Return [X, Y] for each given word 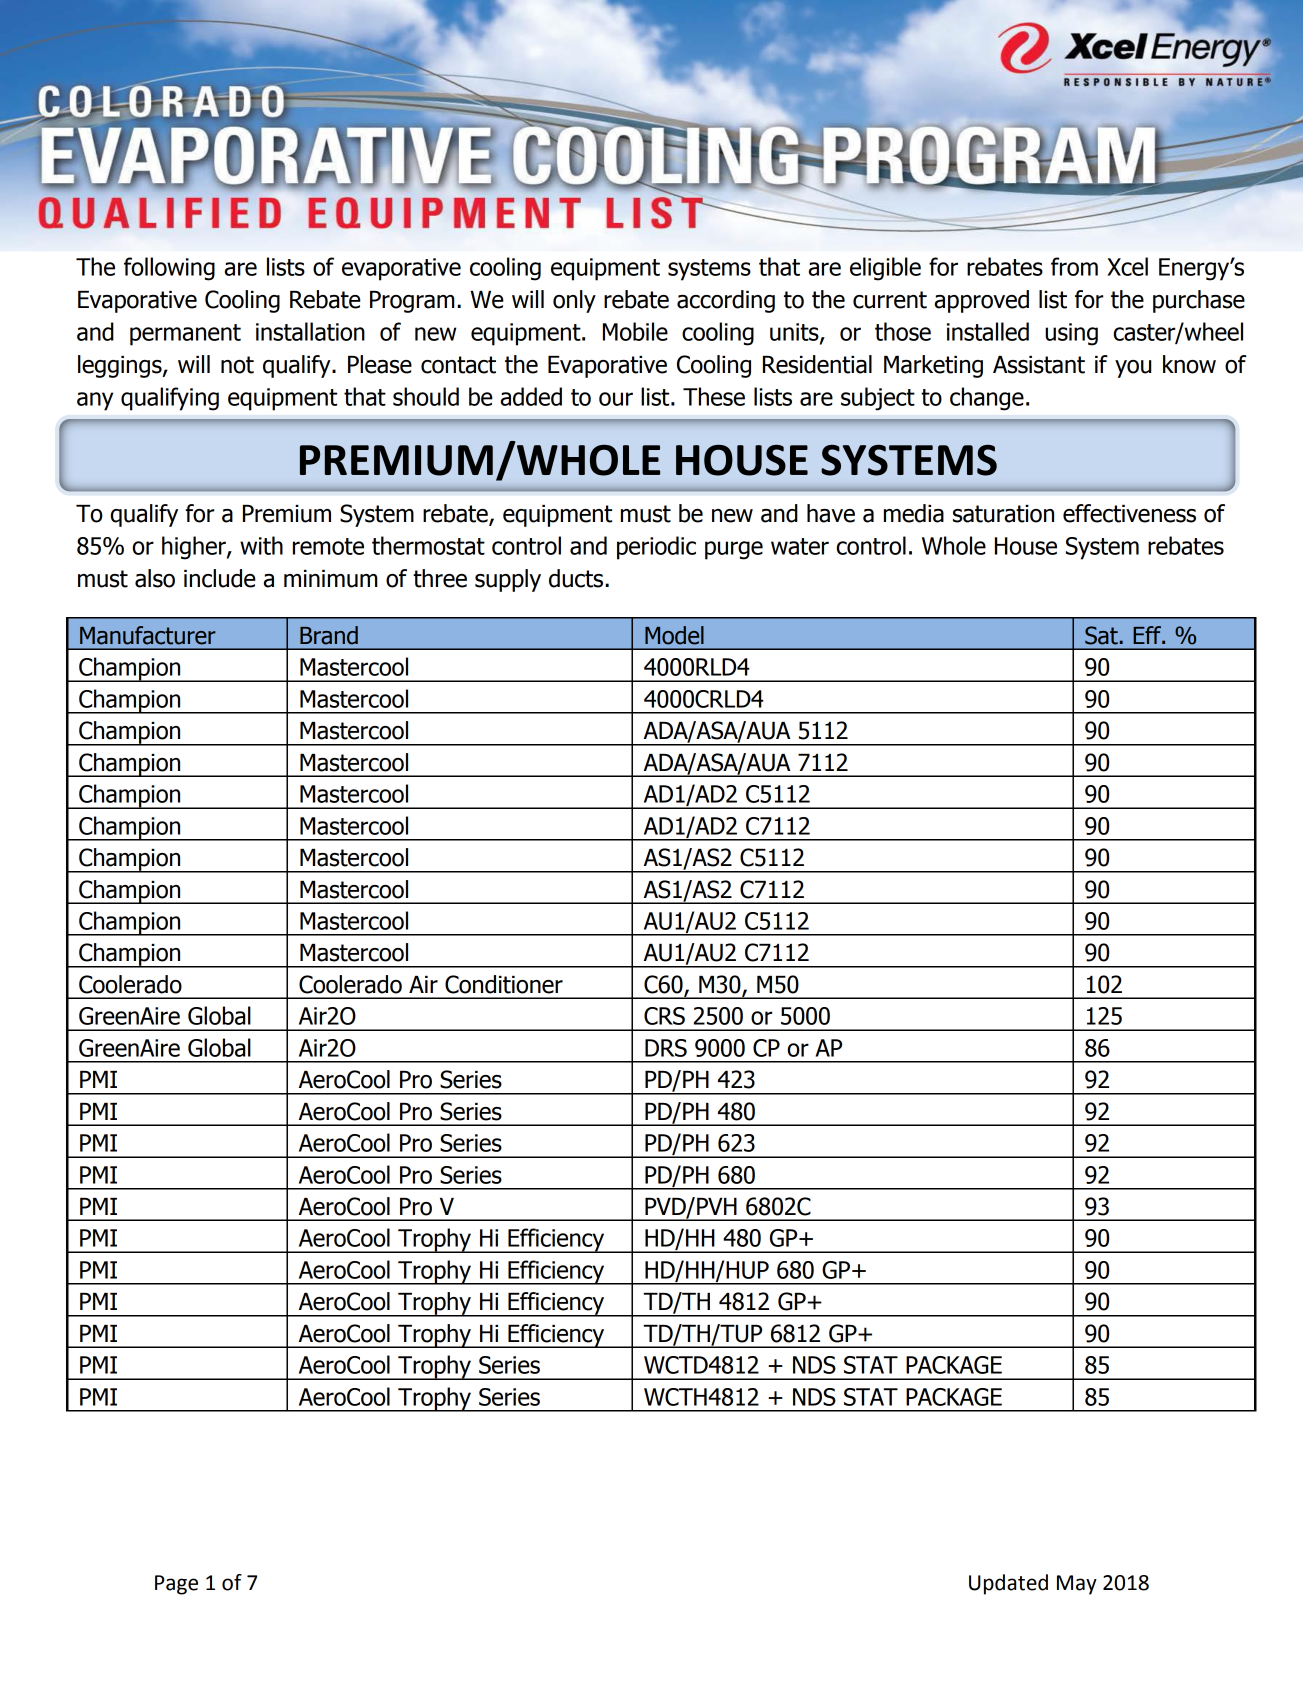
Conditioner [504, 984]
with [261, 545]
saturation [1003, 514]
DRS [666, 1048]
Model [674, 635]
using [1071, 334]
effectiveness [1129, 513]
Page [176, 1585]
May [1077, 1585]
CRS [664, 1016]
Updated [1008, 1584]
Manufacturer [148, 635]
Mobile [635, 331]
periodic [656, 548]
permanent [185, 335]
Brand [329, 635]
